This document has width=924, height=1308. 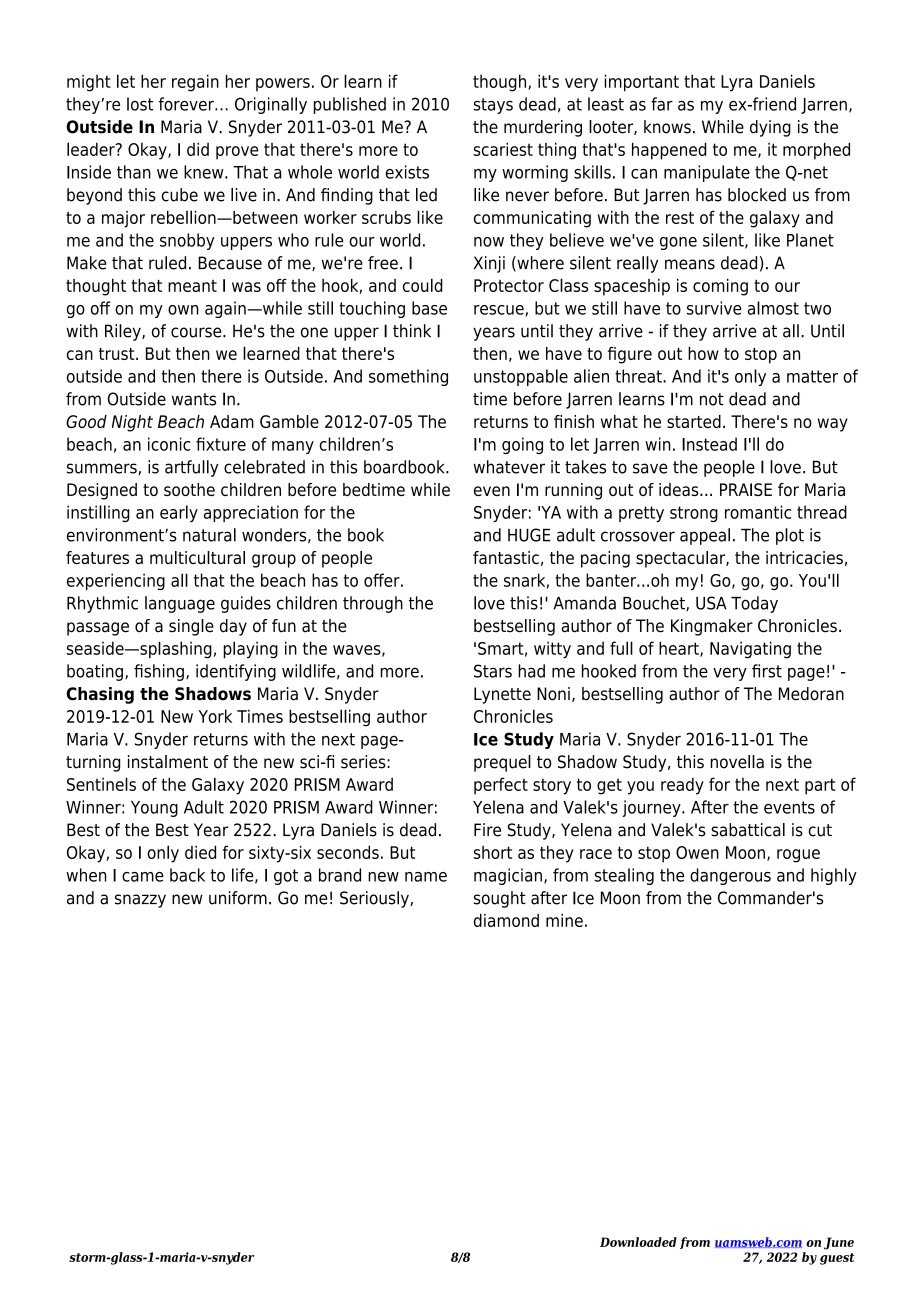 What do you see at coordinates (839, 1243) in the document?
I see `June` at bounding box center [839, 1243].
